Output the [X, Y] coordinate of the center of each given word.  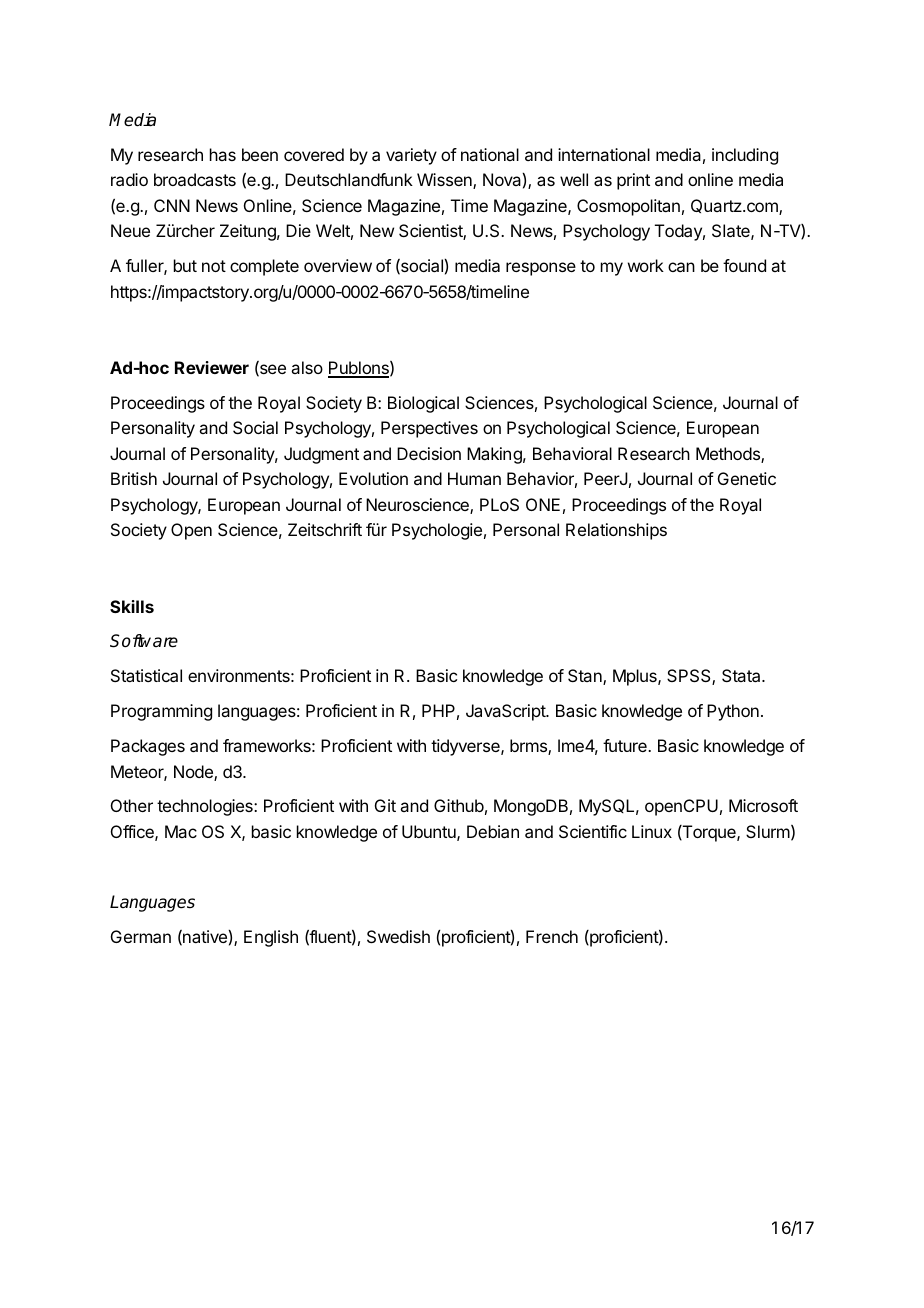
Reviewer [212, 367]
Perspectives [429, 429]
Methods [729, 455]
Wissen [445, 181]
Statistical [146, 675]
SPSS [690, 677]
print [633, 181]
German [141, 936]
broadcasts [195, 179]
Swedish [398, 936]
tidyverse [466, 747]
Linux [652, 831]
